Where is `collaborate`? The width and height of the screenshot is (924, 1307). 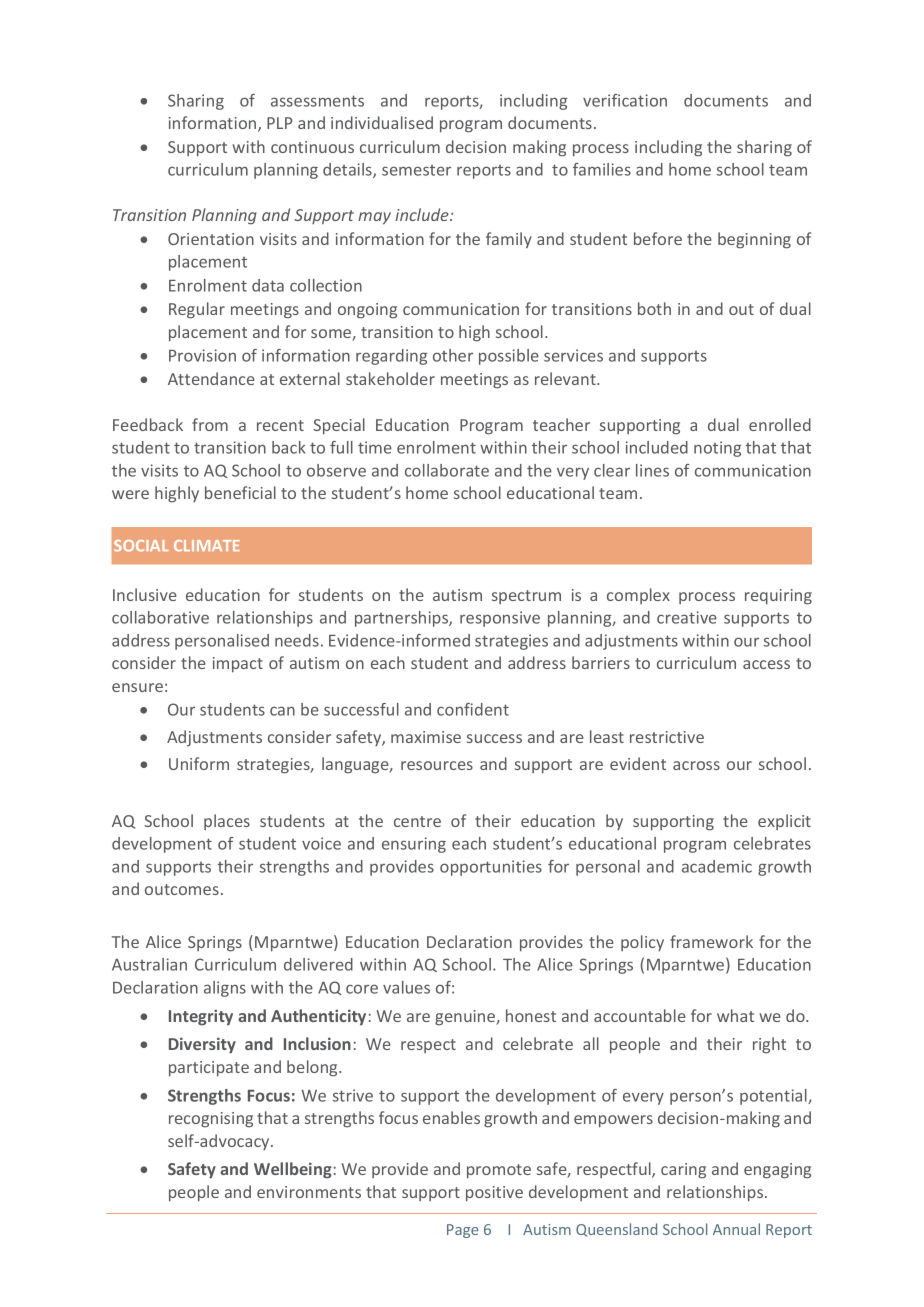
collaborate is located at coordinates (447, 470).
